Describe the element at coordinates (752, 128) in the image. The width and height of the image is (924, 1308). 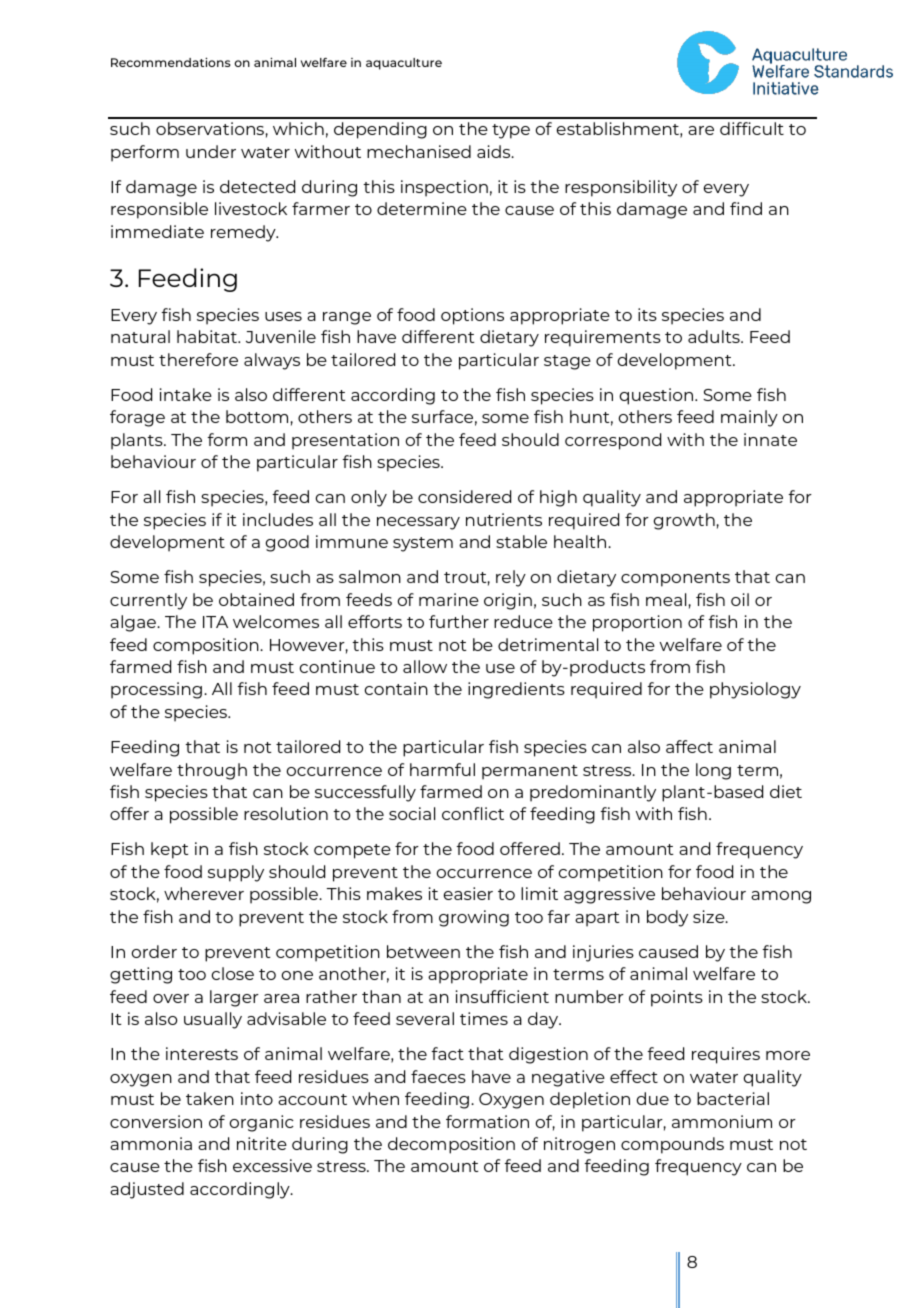
I see `difficult` at that location.
